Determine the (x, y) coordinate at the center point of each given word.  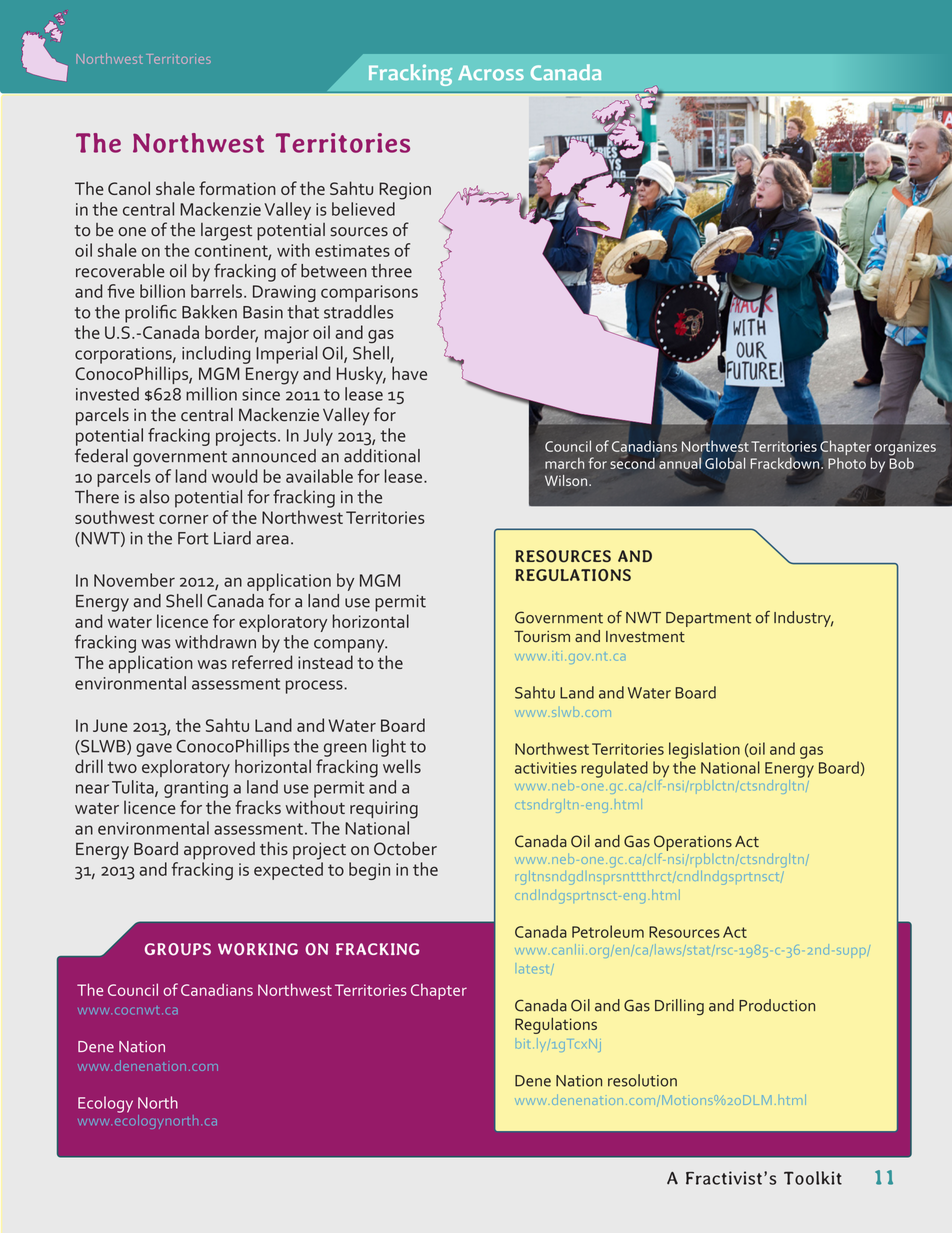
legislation (704, 750)
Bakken (209, 312)
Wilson (566, 480)
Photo (847, 463)
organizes (905, 448)
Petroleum (608, 931)
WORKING (258, 949)
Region (405, 191)
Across (491, 73)
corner (184, 519)
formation (237, 188)
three (391, 271)
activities (546, 768)
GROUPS (178, 949)
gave (154, 750)
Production (777, 1005)
